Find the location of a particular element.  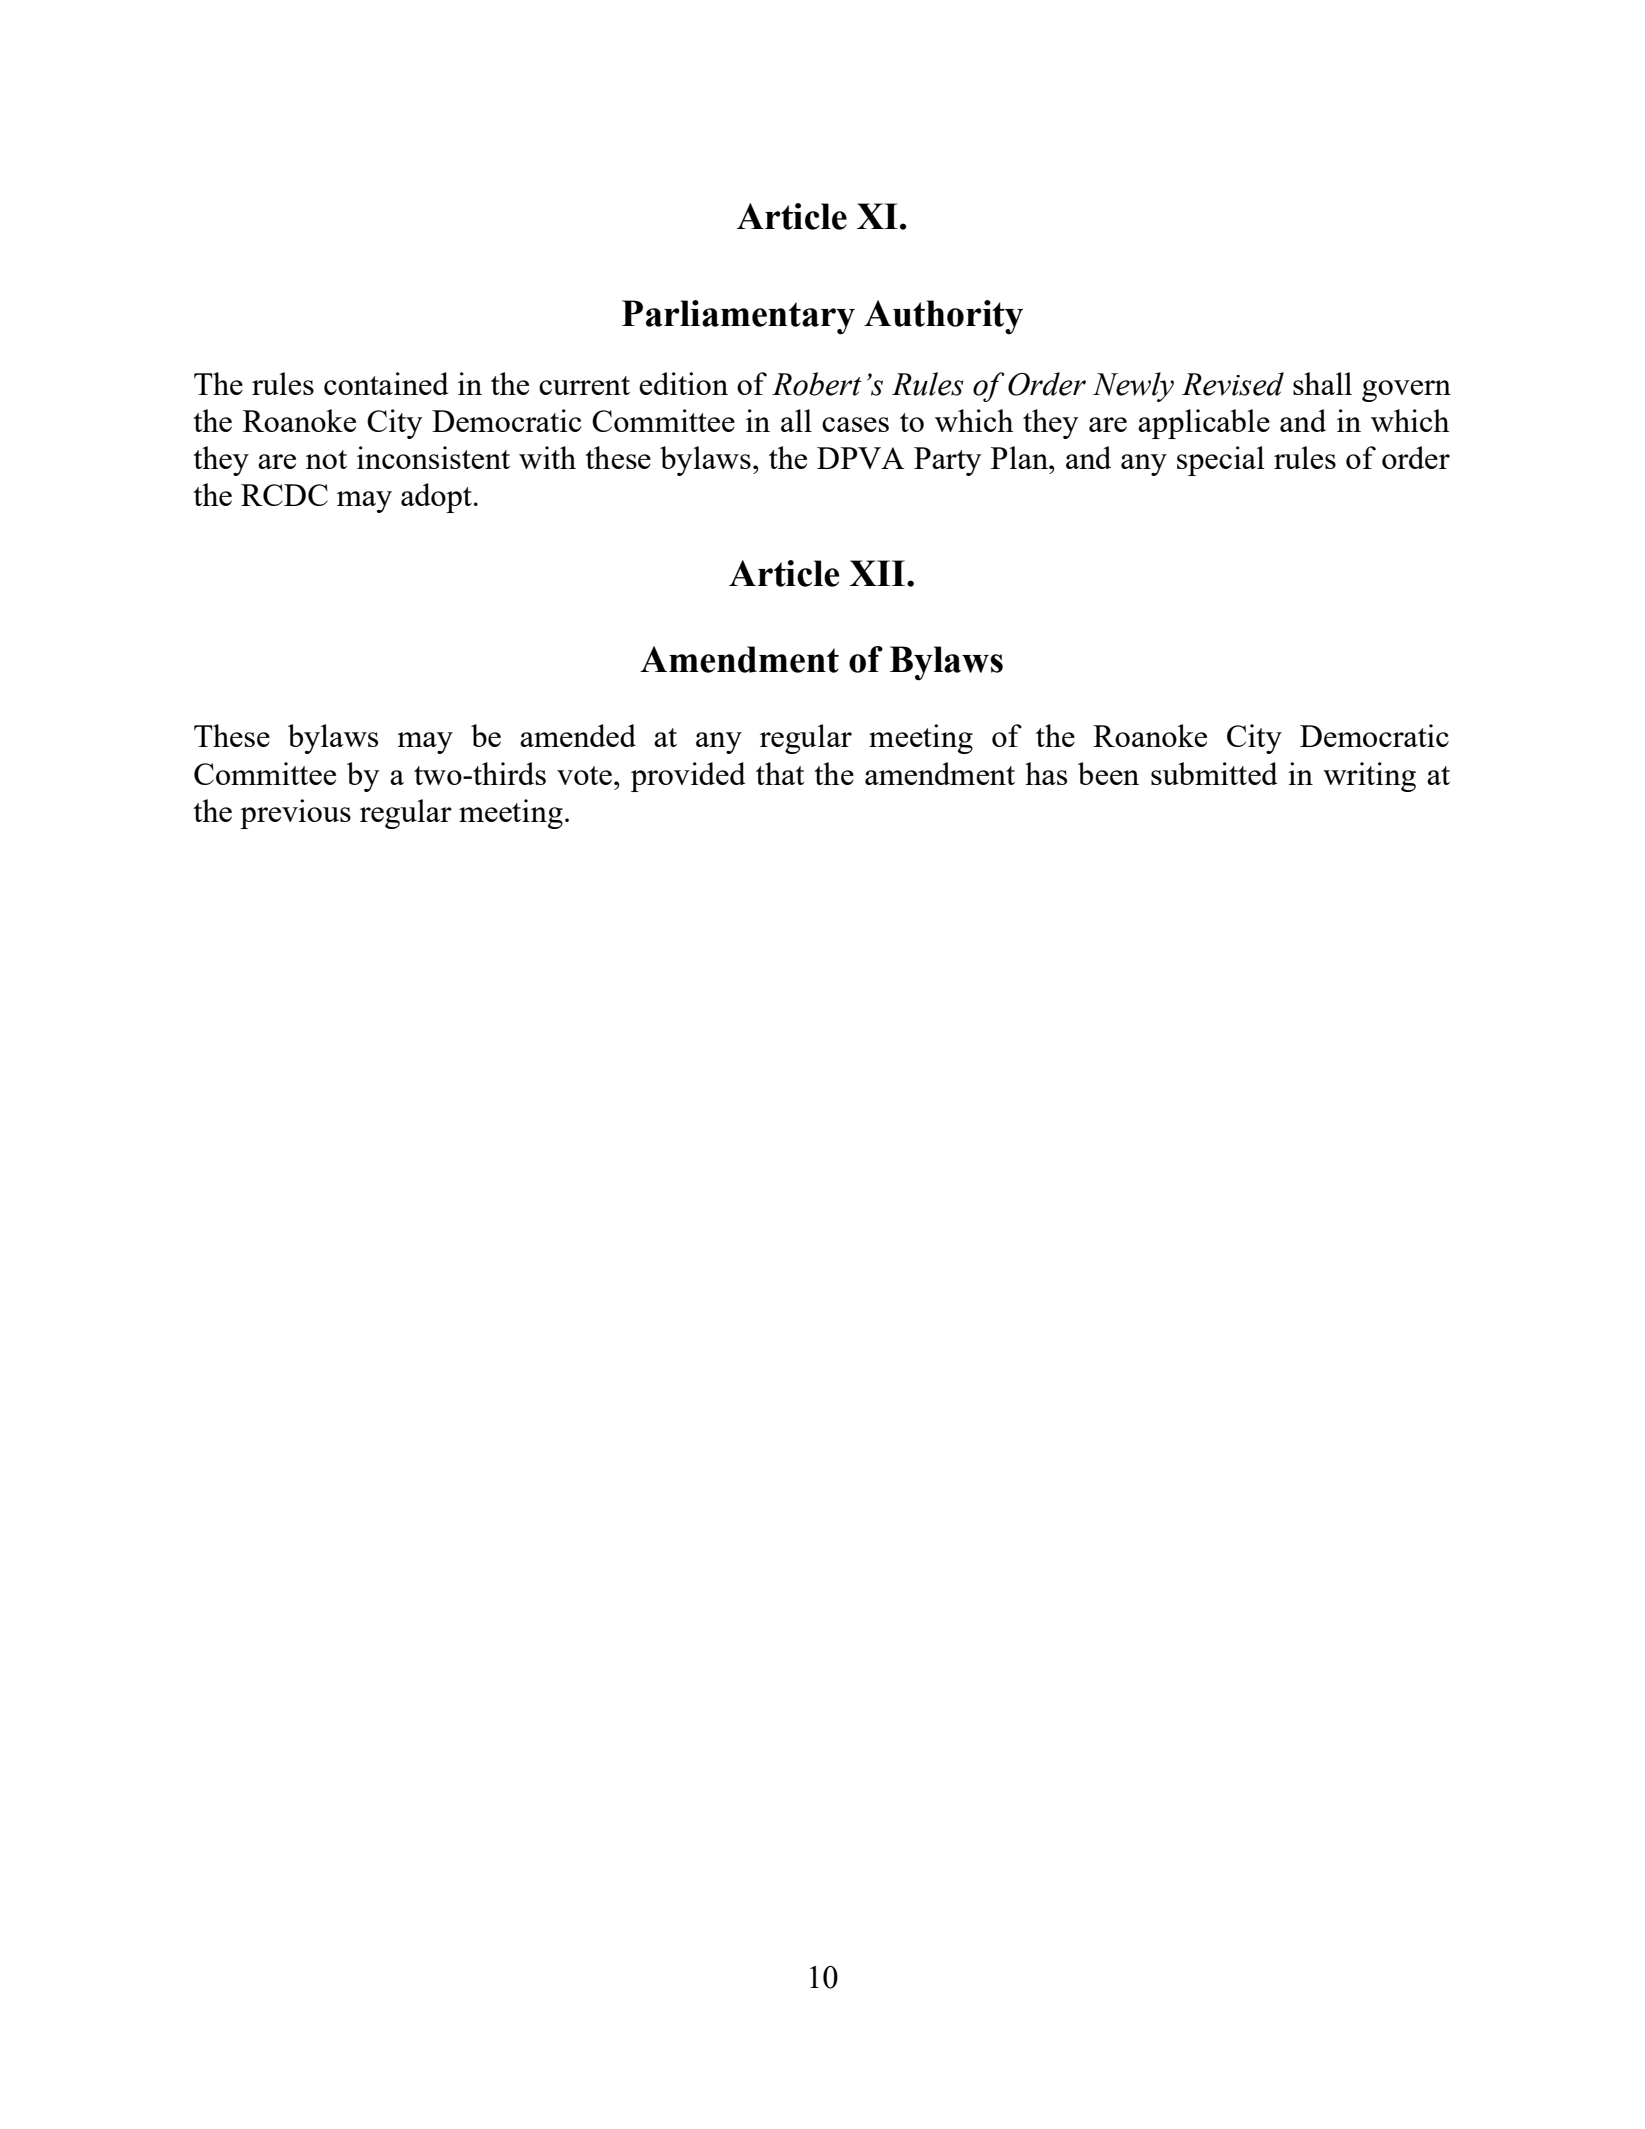

XII is located at coordinates (877, 573).
